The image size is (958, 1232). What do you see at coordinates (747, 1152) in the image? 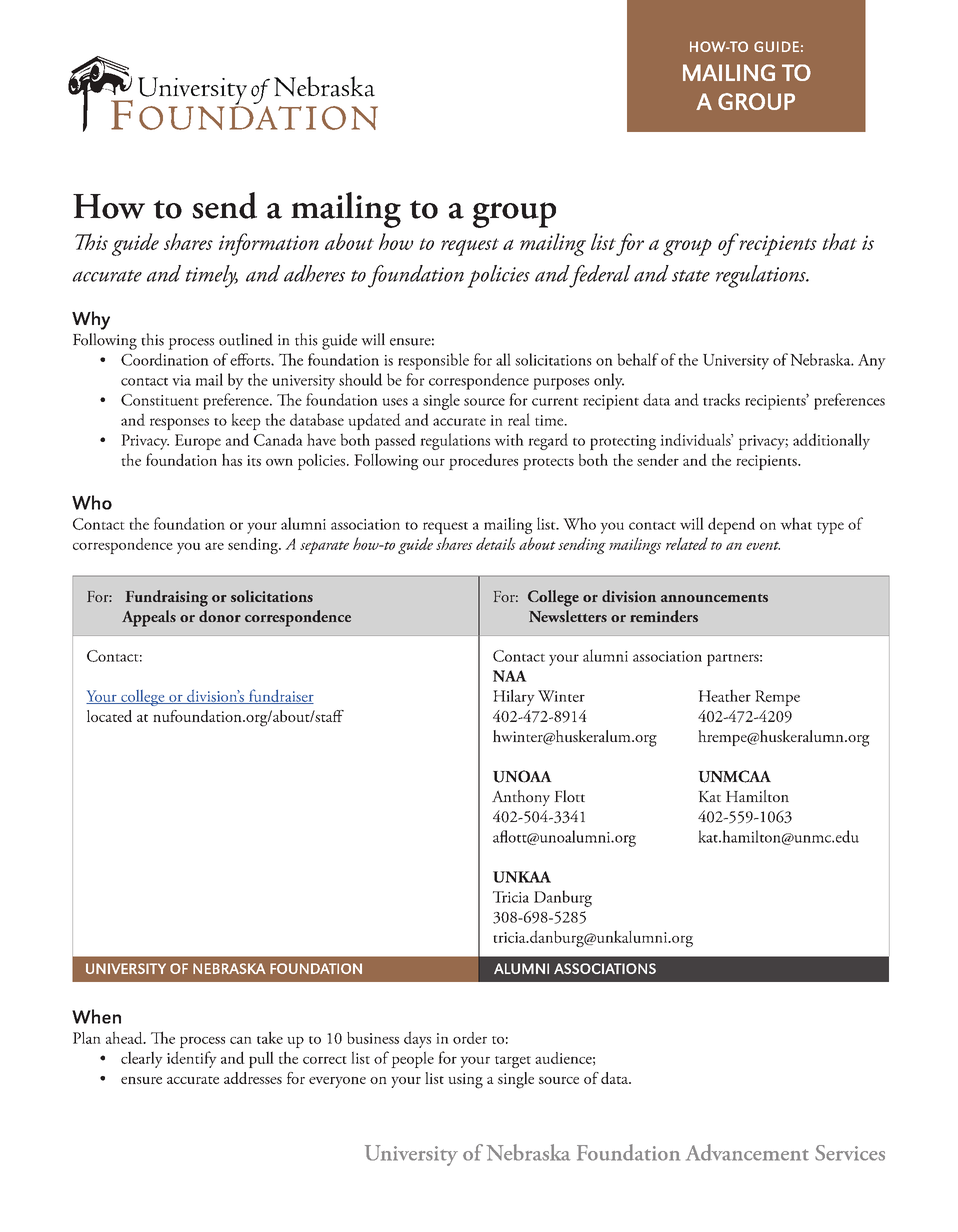
I see `Advancement` at bounding box center [747, 1152].
